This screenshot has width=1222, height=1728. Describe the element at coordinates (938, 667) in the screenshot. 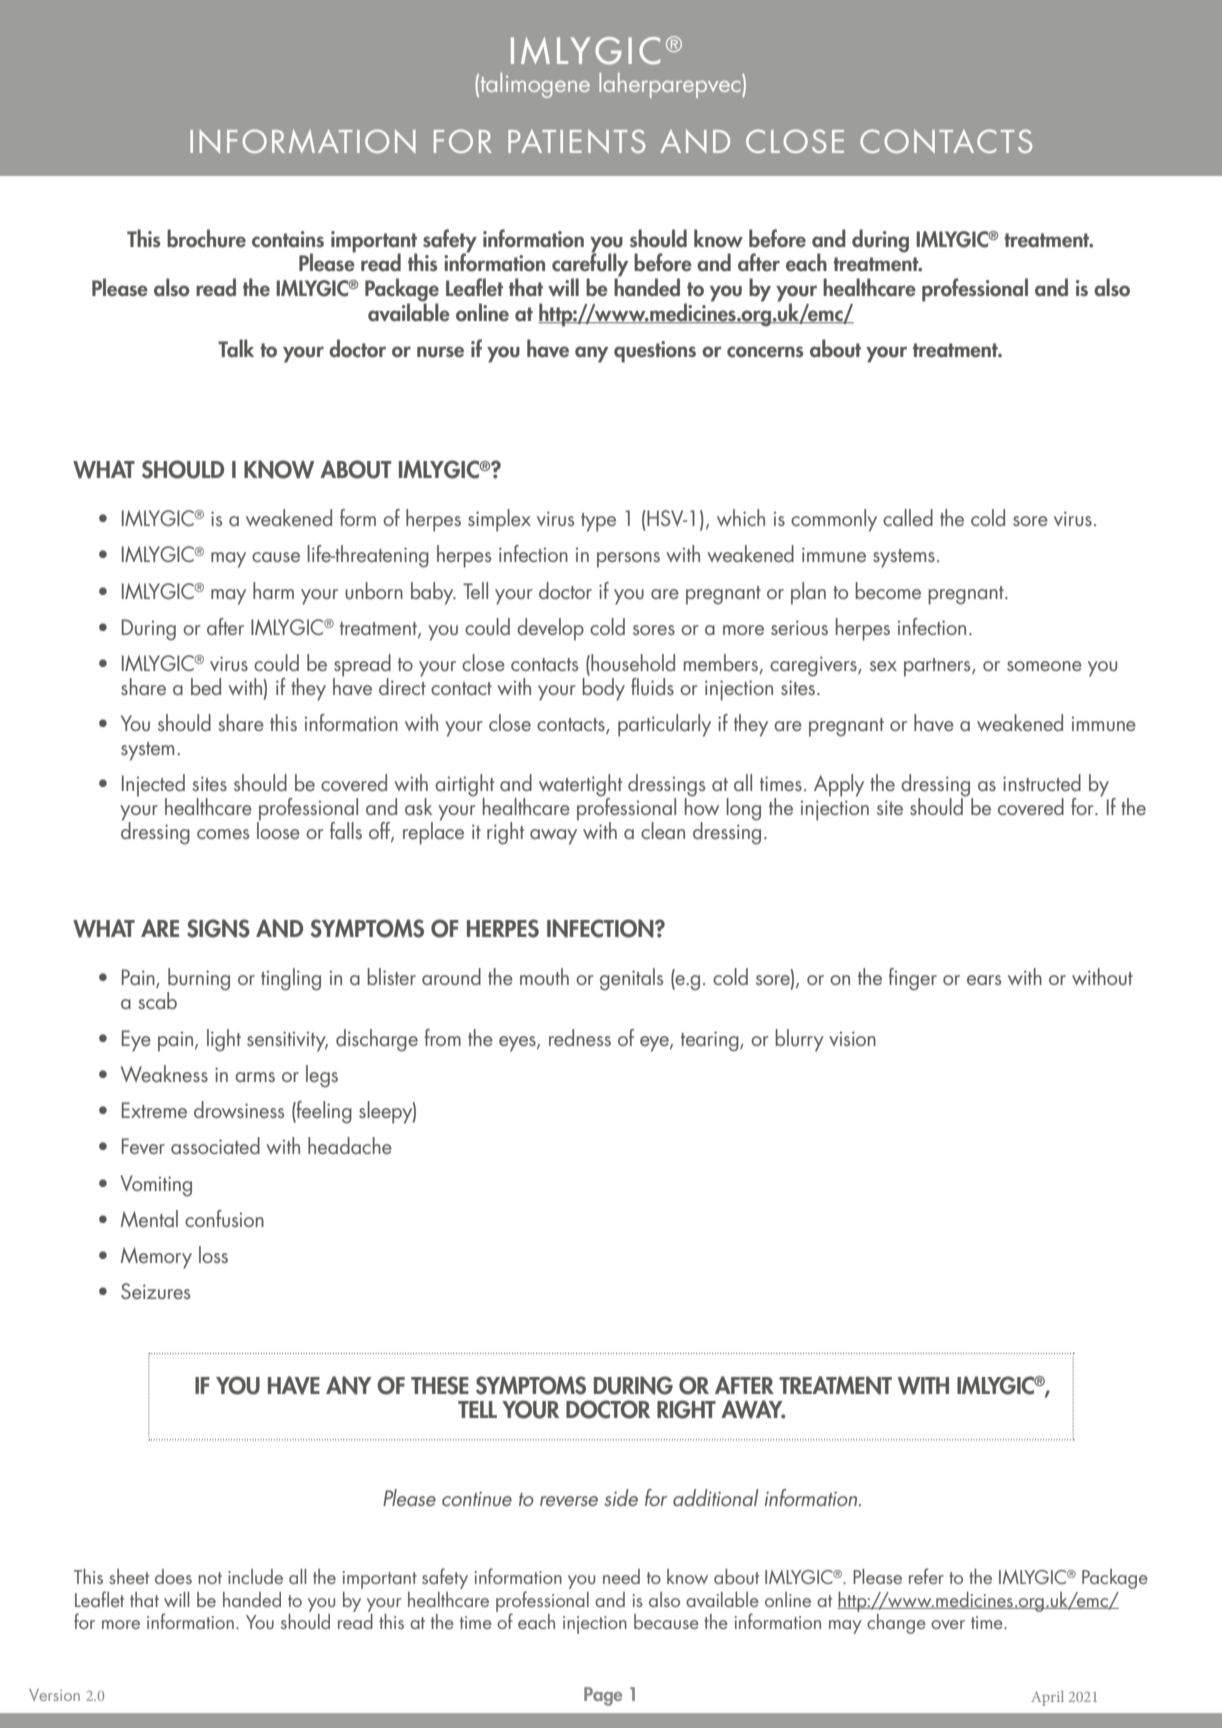

I see `partners` at that location.
